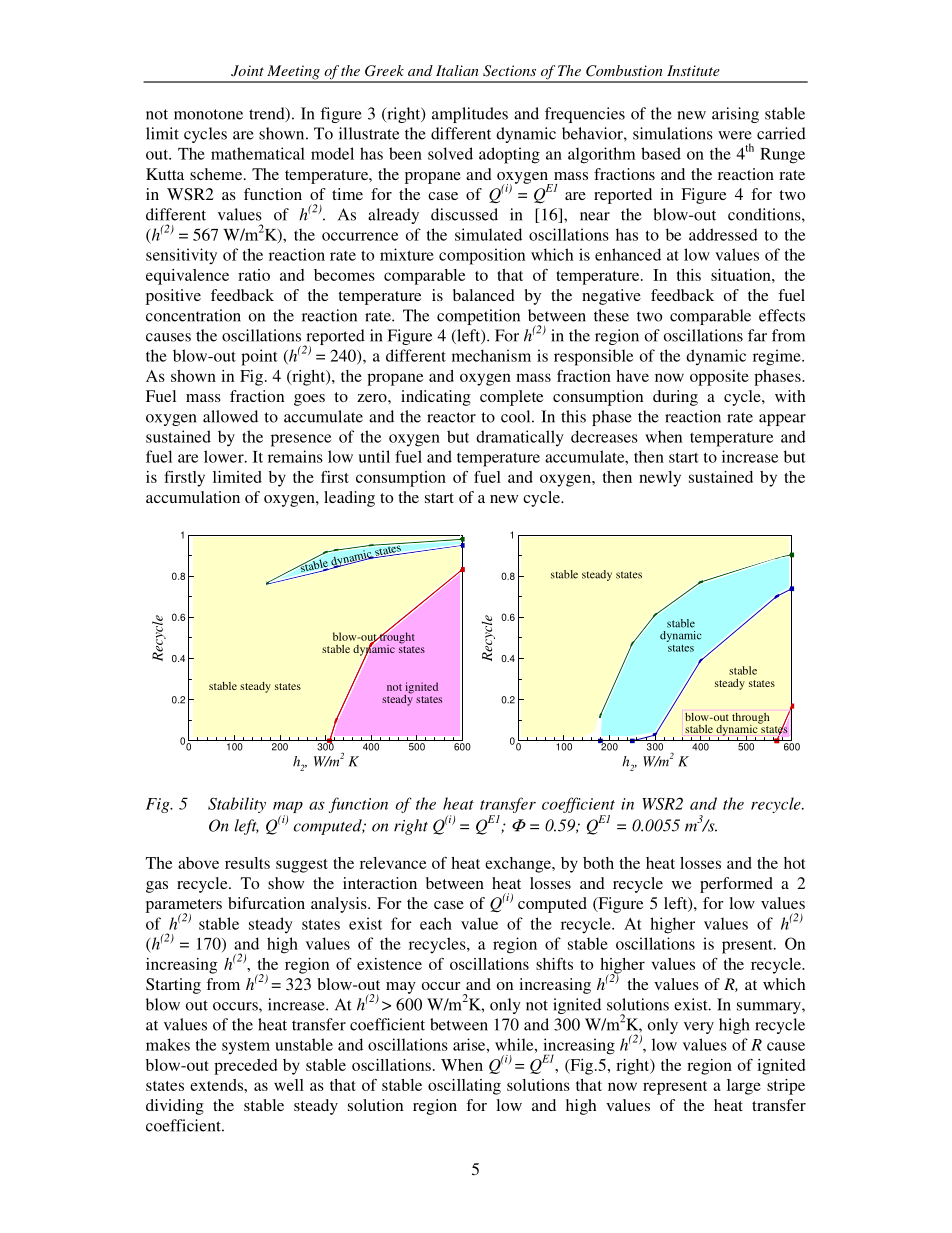  What do you see at coordinates (470, 115) in the screenshot?
I see `amplitudes` at bounding box center [470, 115].
